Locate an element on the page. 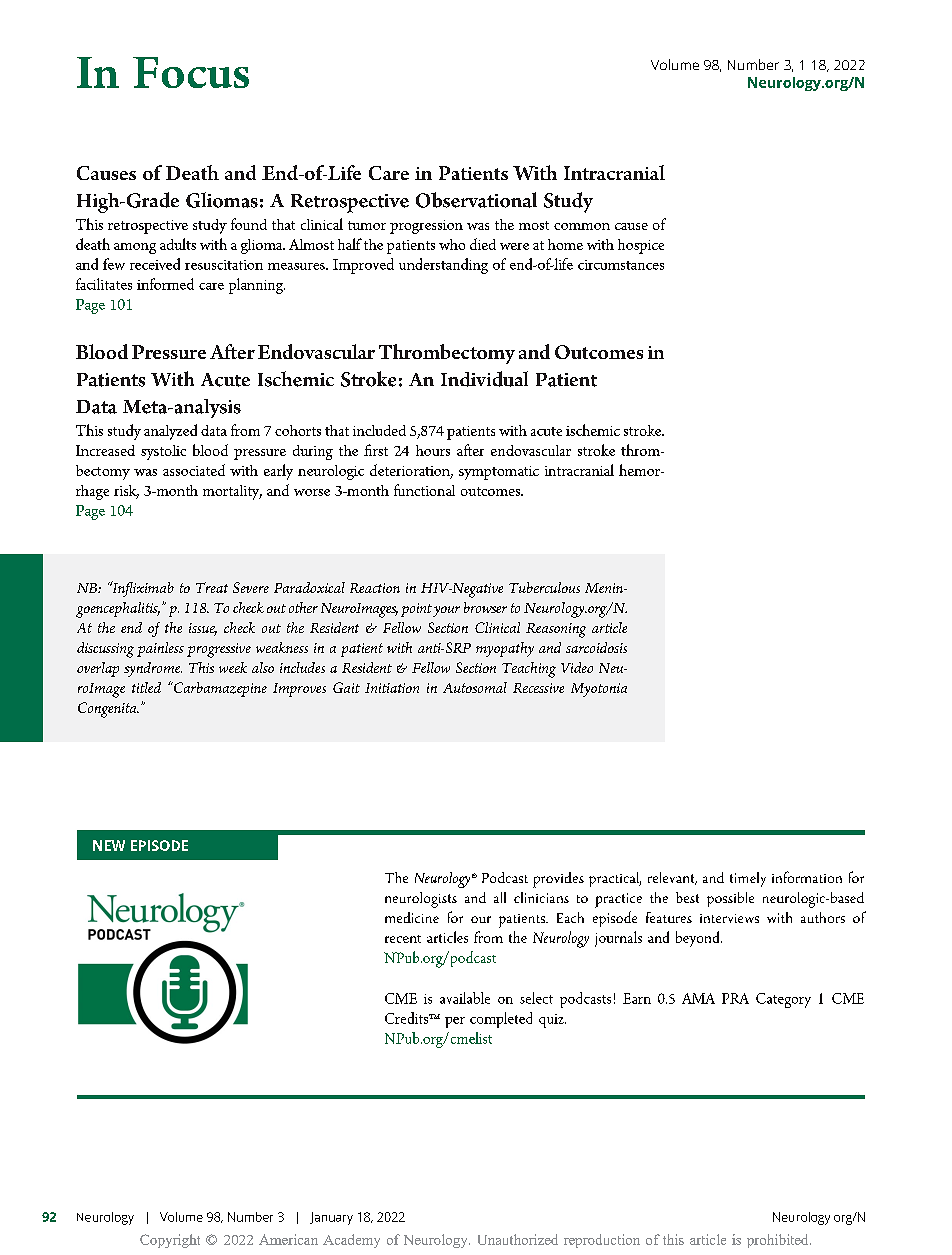 This document has width=952, height=1255. prohibited is located at coordinates (779, 1241).
